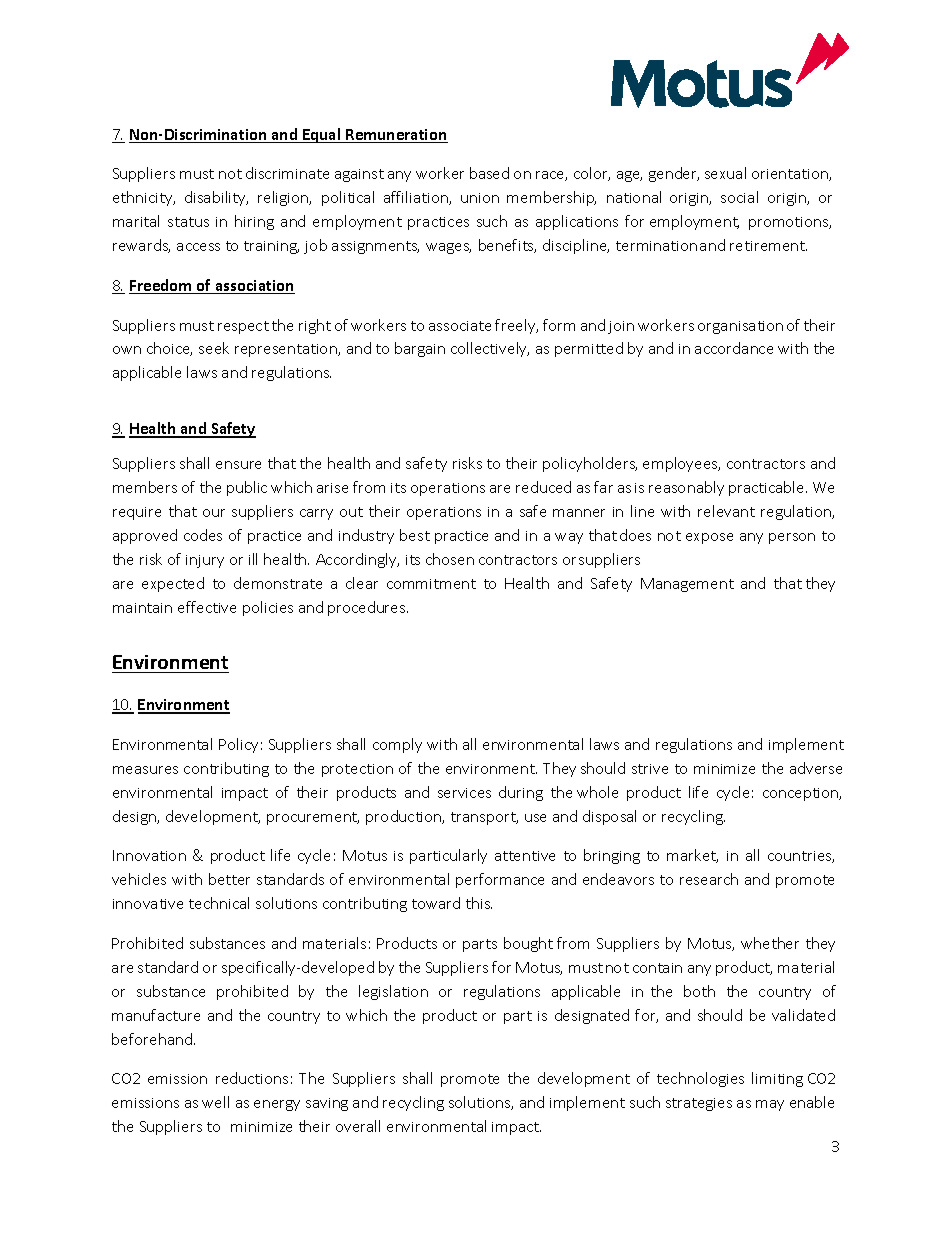 The height and width of the document is (1233, 952). Describe the element at coordinates (489, 173) in the document. I see `based` at that location.
